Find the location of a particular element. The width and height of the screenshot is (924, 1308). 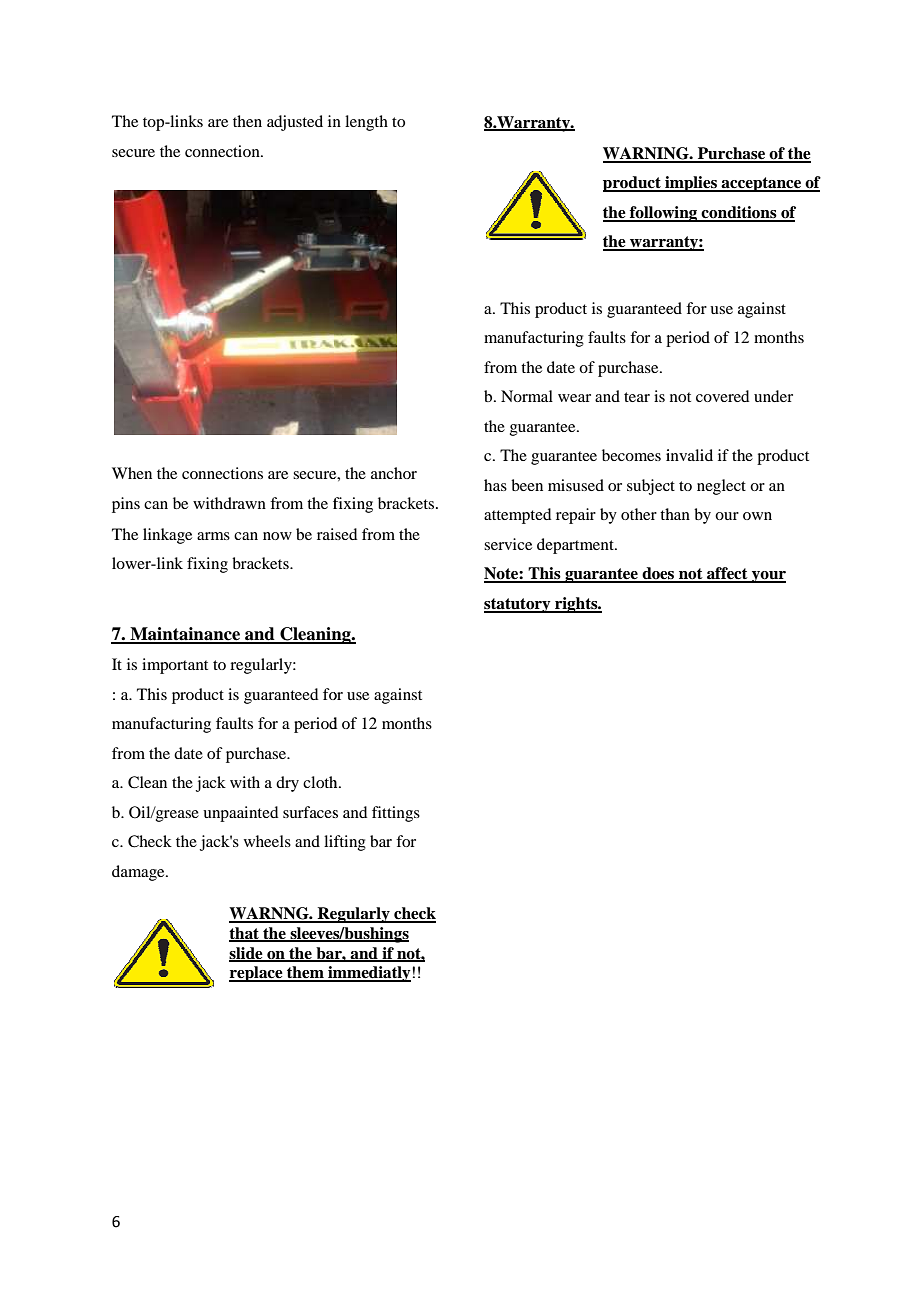

becomes is located at coordinates (631, 455).
